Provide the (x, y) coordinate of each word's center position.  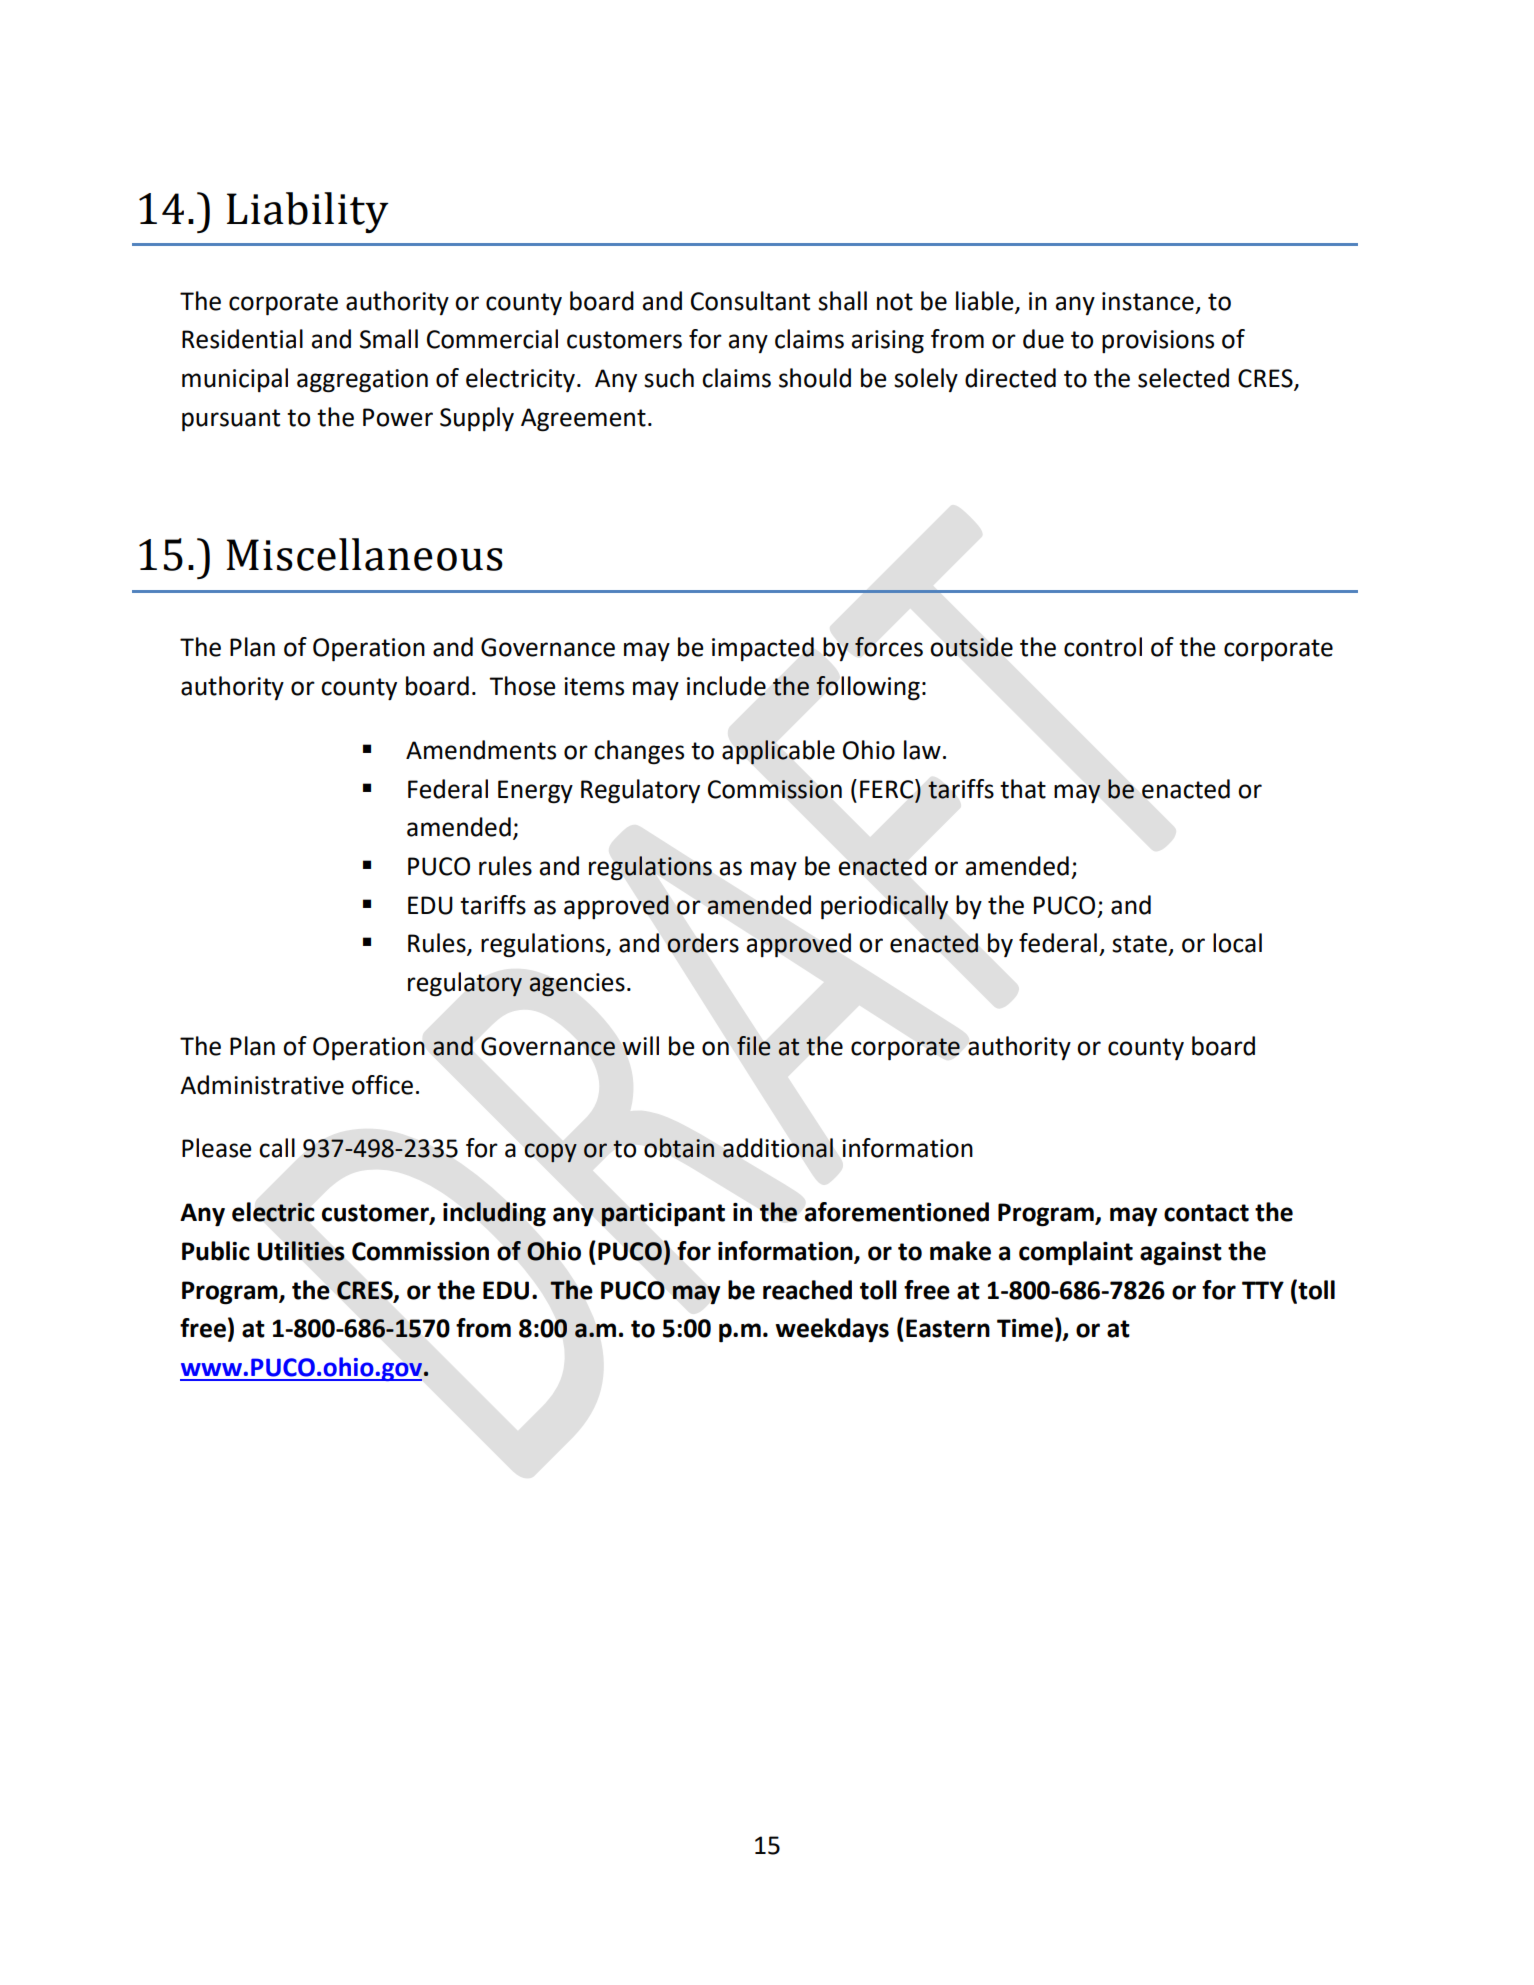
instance (1148, 301)
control (1103, 647)
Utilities (301, 1251)
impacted (763, 649)
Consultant (750, 301)
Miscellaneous (364, 554)
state (1139, 944)
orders (703, 943)
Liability (308, 212)
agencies (577, 985)
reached (807, 1290)
